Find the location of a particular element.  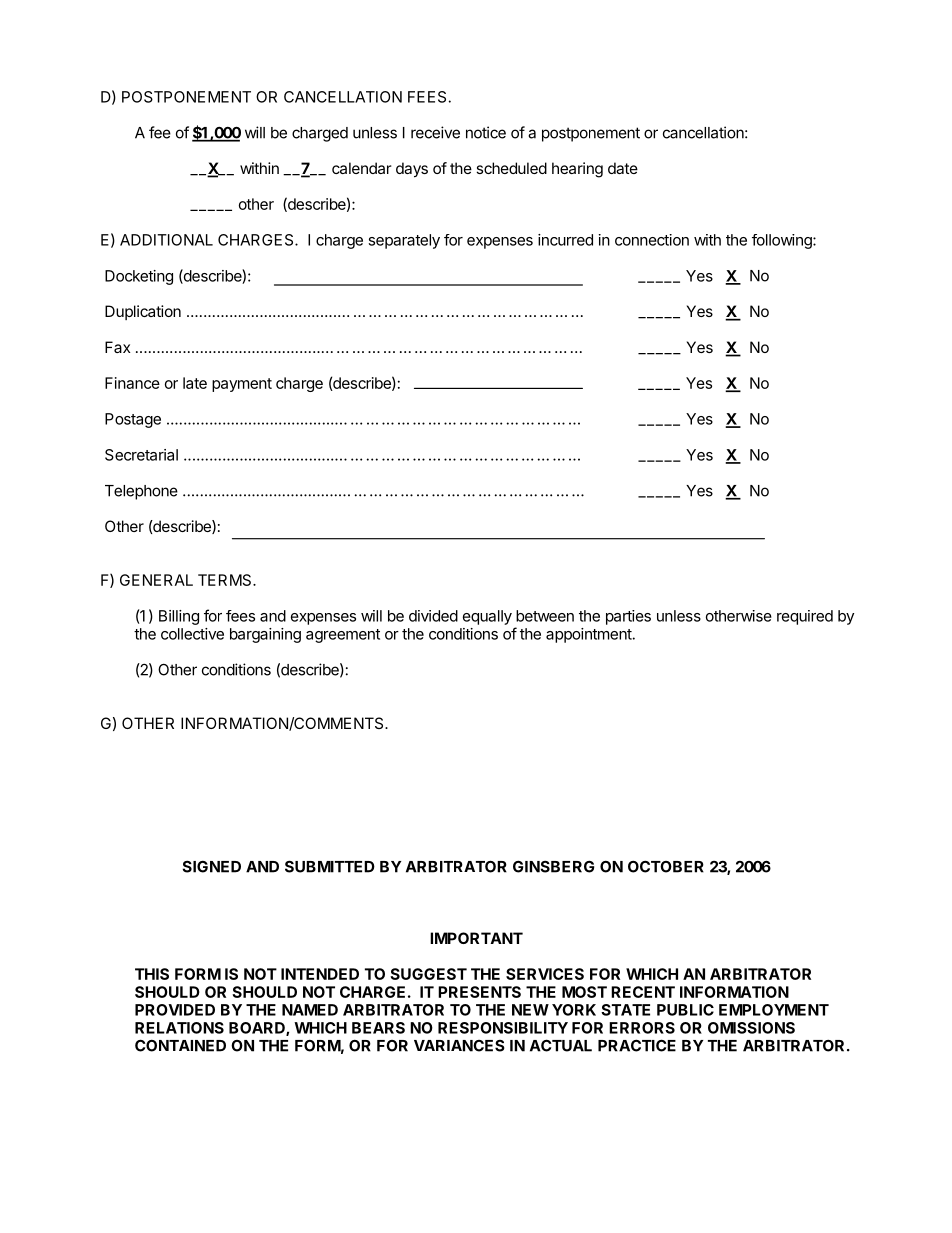

RELATIONS is located at coordinates (179, 1028).
